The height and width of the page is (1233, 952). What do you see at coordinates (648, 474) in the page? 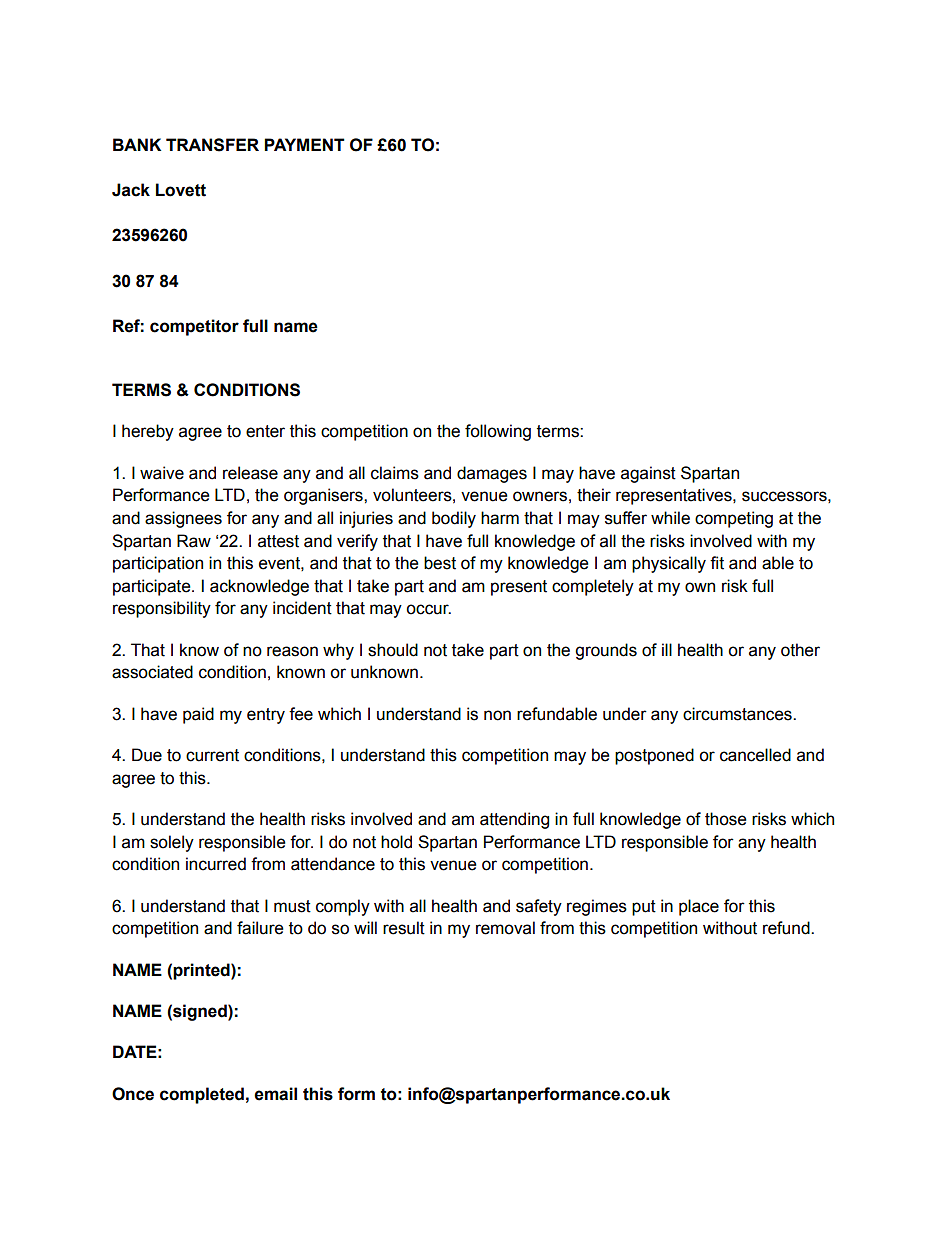
I see `against` at bounding box center [648, 474].
